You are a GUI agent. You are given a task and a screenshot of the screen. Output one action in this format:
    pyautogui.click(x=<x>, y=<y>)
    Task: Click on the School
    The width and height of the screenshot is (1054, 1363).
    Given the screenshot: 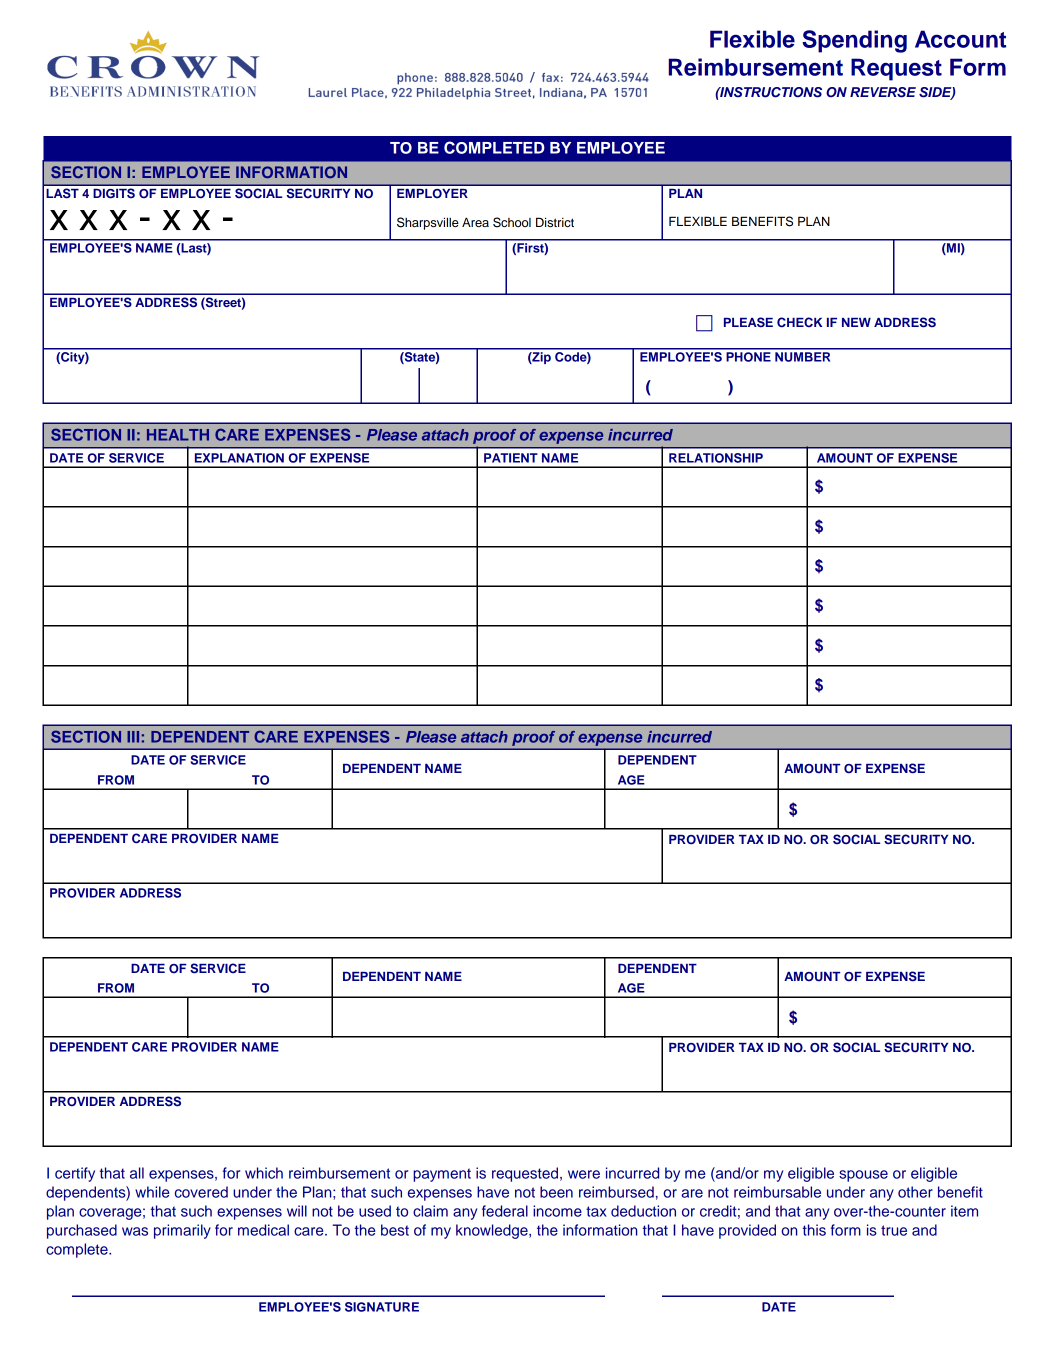 What is the action you would take?
    pyautogui.click(x=512, y=222)
